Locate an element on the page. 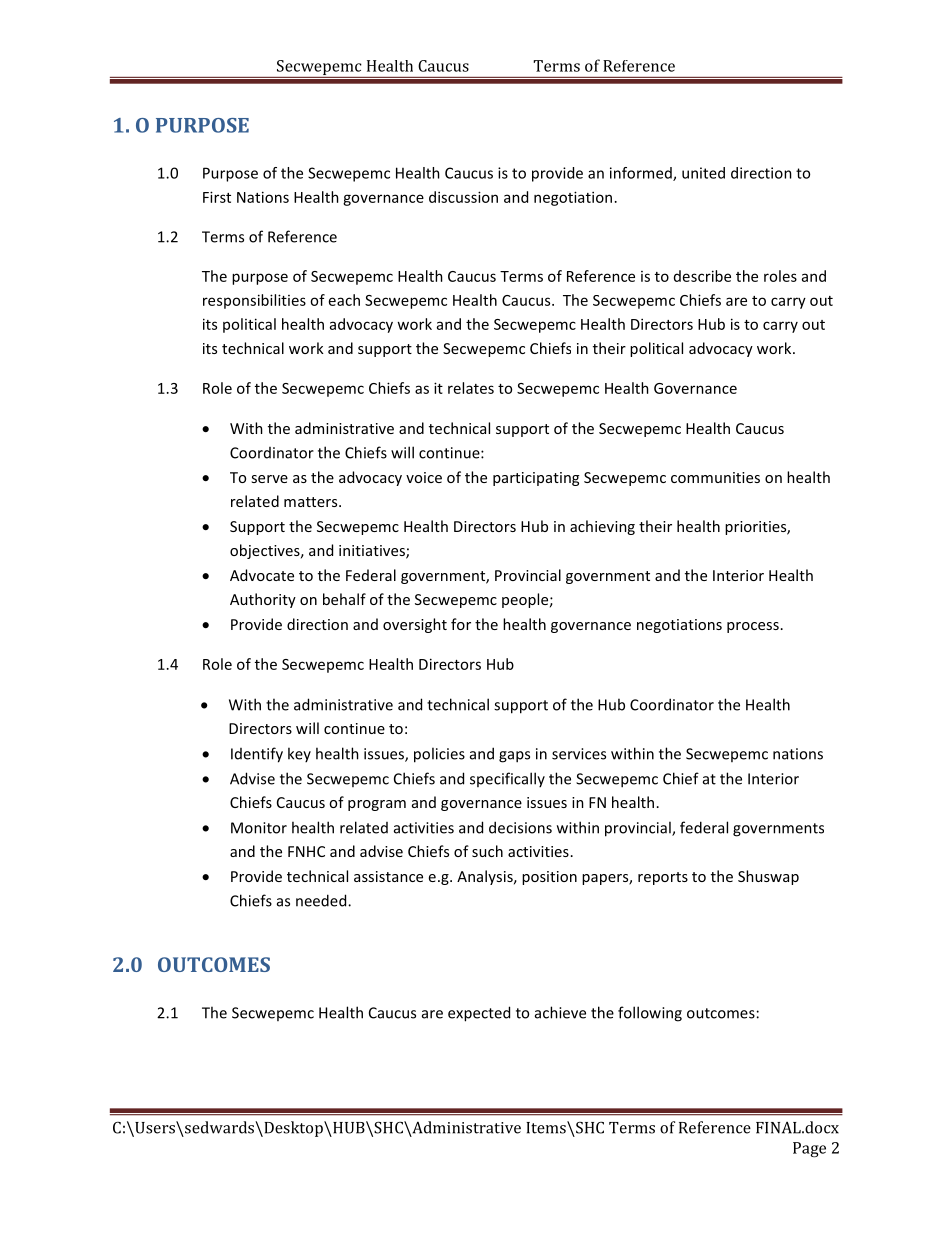 This page has width=952, height=1233. First is located at coordinates (217, 197).
